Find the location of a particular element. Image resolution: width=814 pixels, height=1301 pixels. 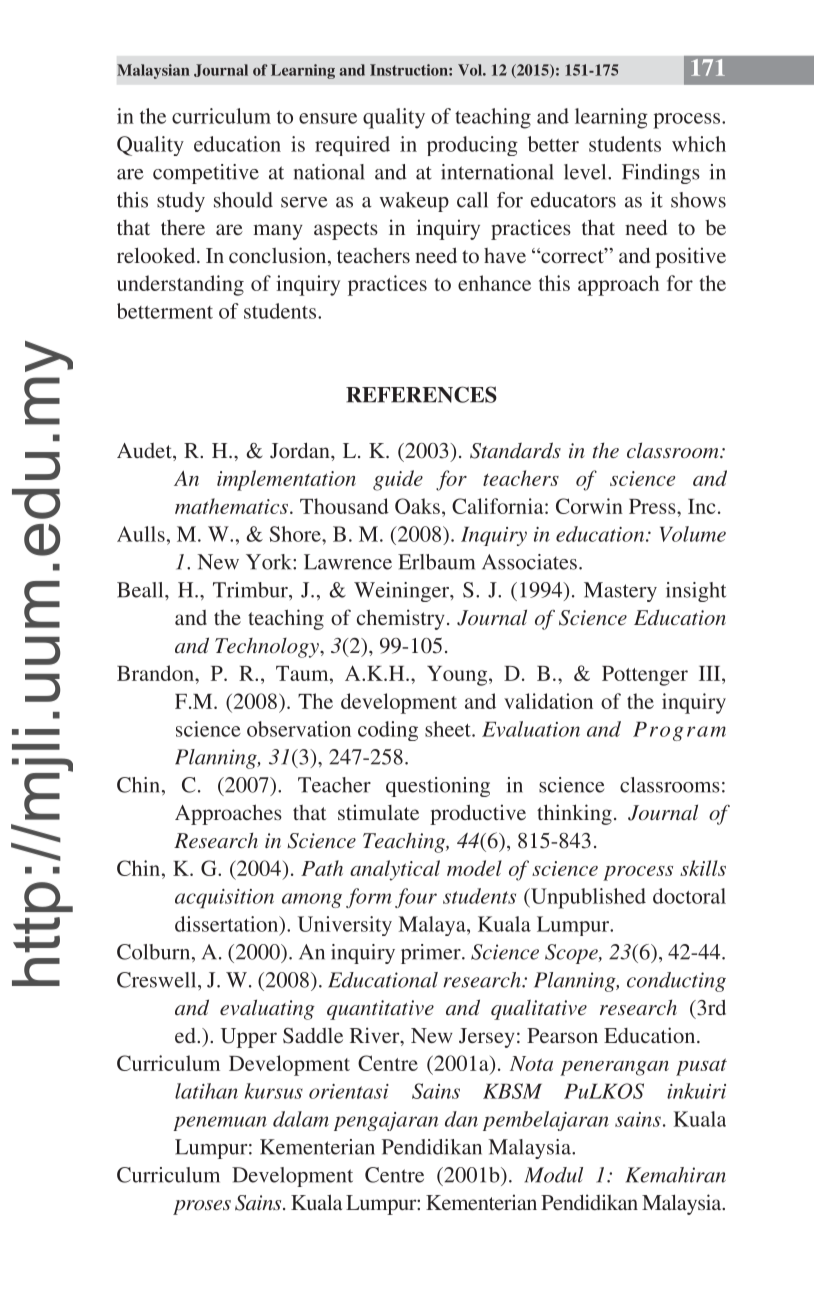

competitive is located at coordinates (206, 174).
